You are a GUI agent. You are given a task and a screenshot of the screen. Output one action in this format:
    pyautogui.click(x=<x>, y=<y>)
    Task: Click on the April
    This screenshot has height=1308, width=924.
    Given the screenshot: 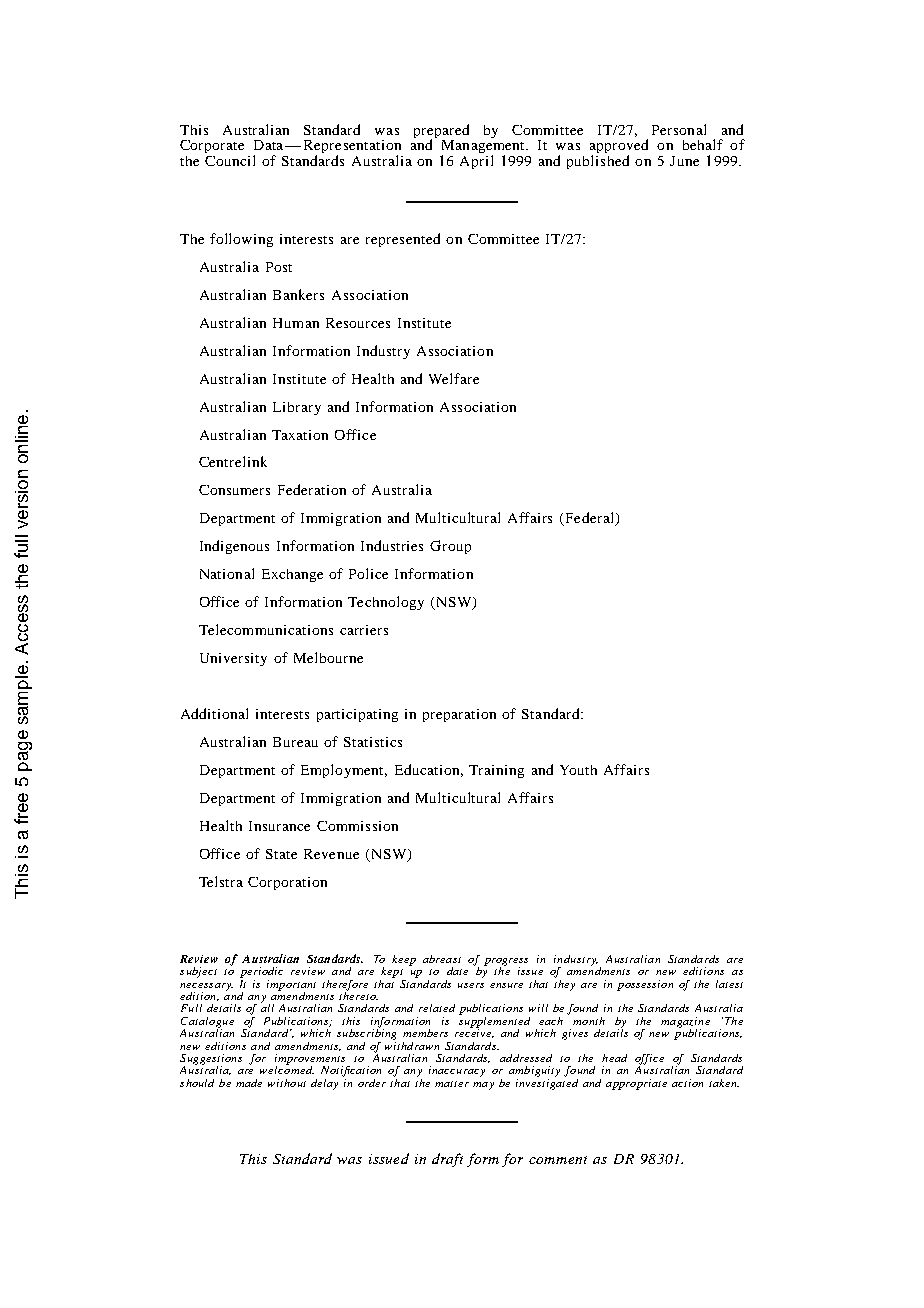 What is the action you would take?
    pyautogui.click(x=476, y=162)
